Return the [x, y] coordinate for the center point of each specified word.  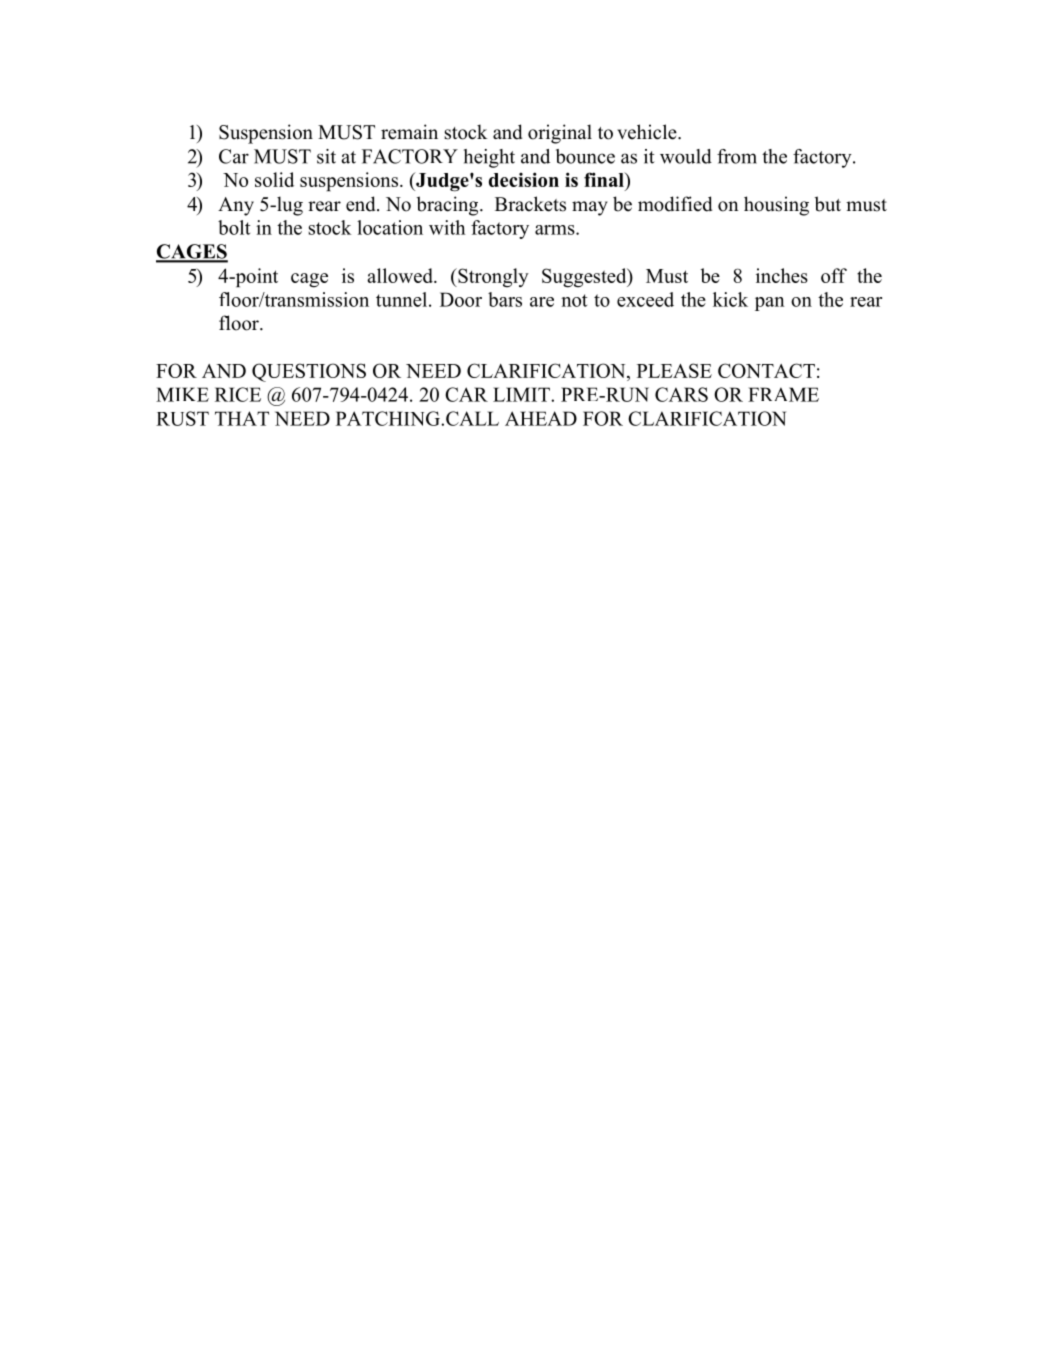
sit [326, 156]
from [737, 156]
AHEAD [541, 418]
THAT [242, 418]
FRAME [783, 394]
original [560, 134]
